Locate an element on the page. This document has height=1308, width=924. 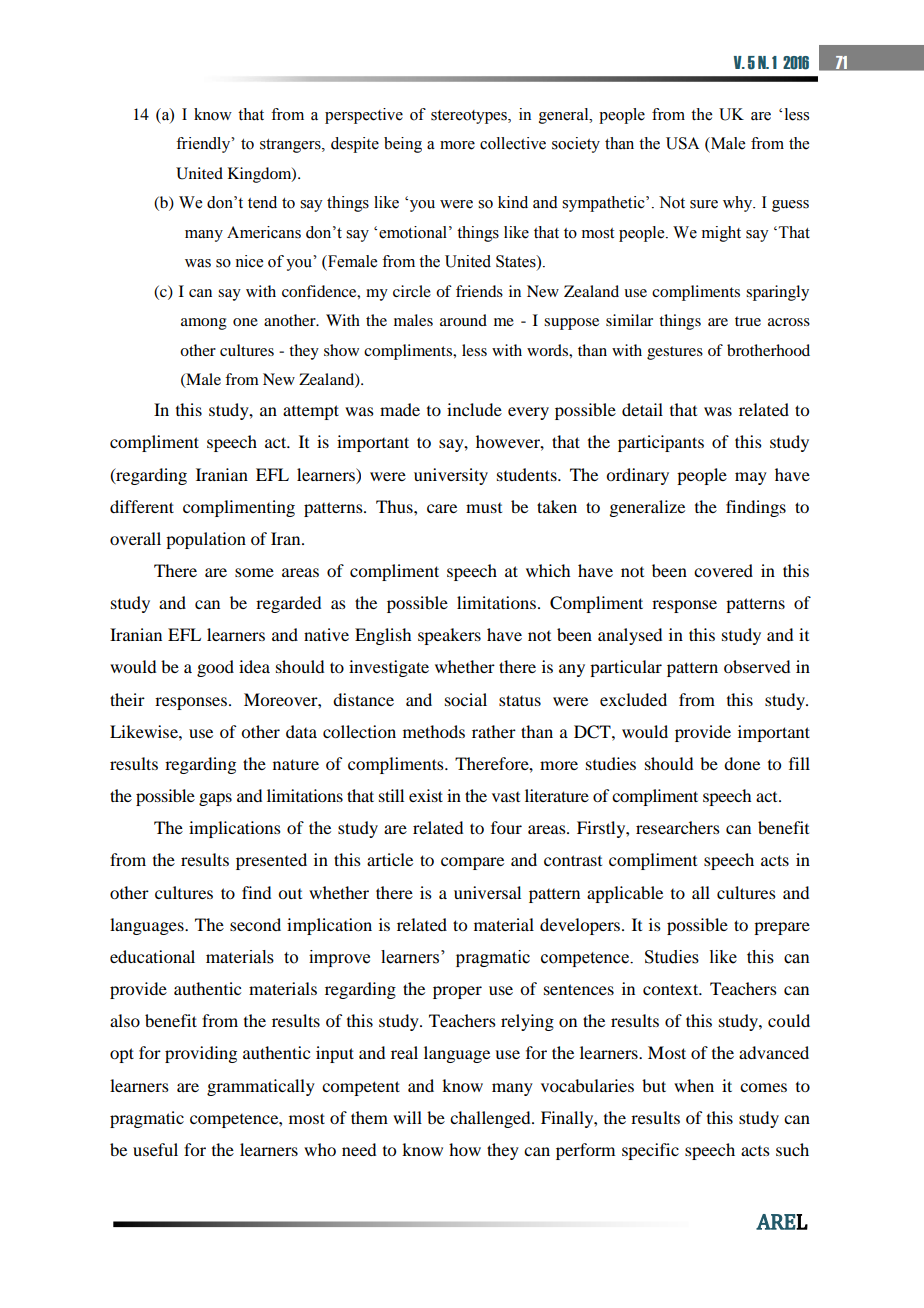
friendly is located at coordinates (204, 145).
